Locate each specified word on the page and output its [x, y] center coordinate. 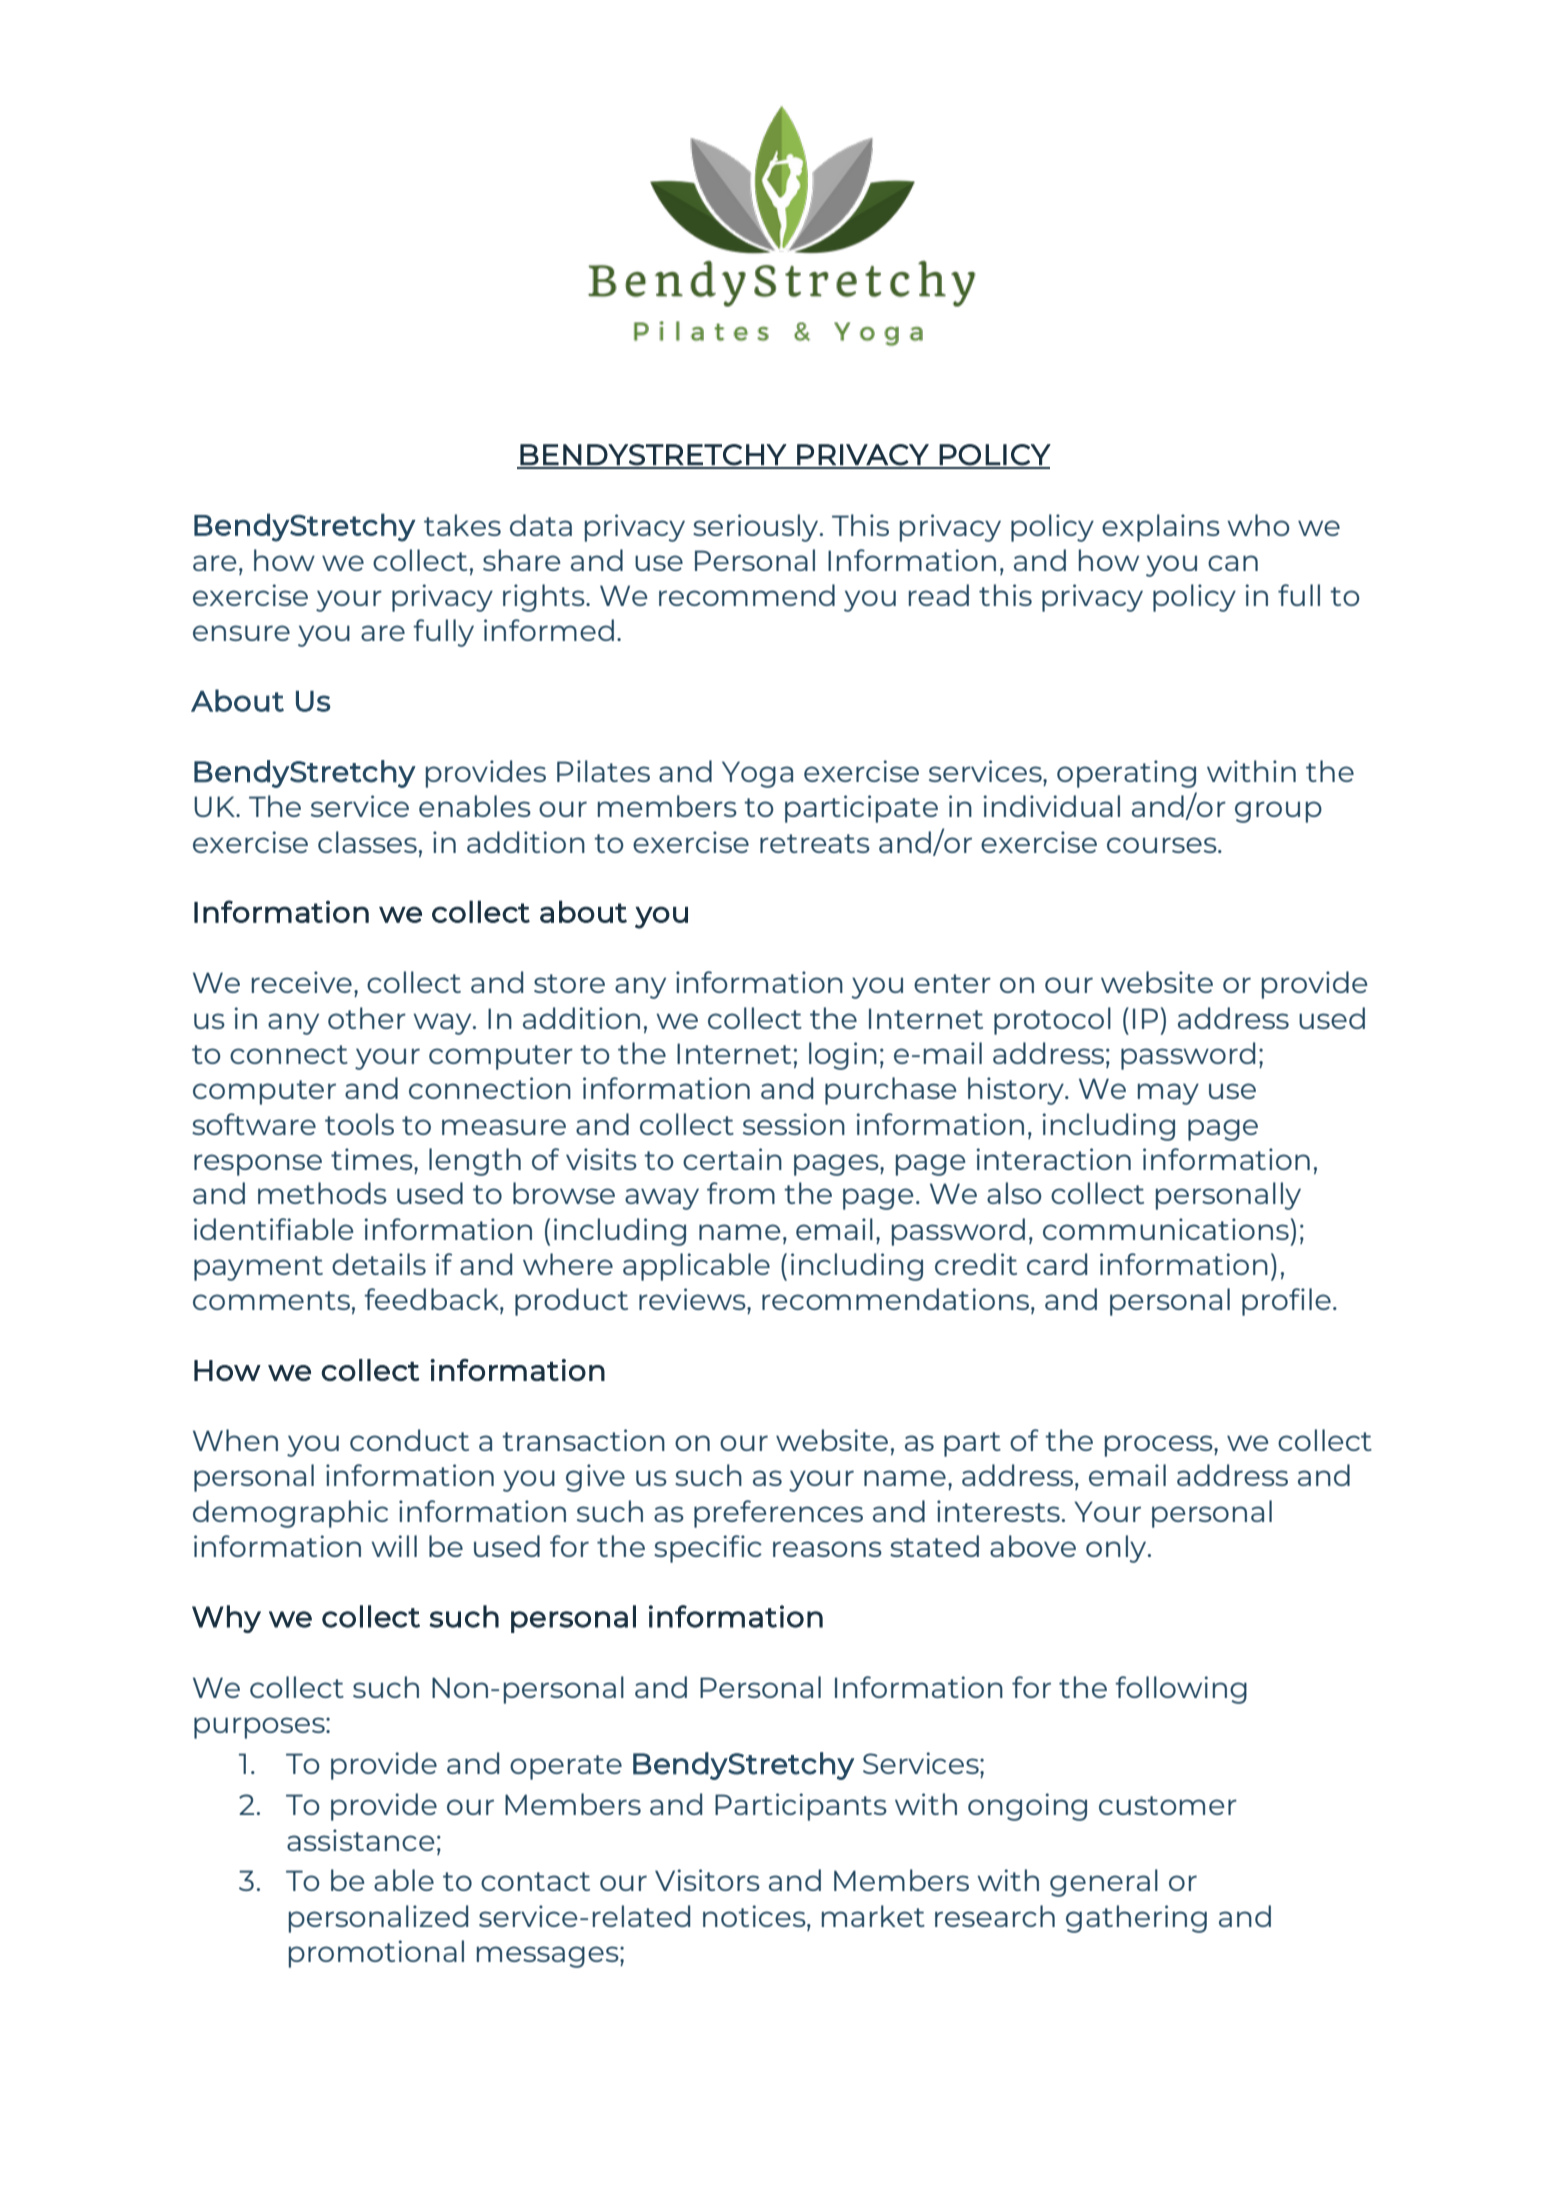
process [1160, 1446]
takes [462, 525]
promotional [376, 1954]
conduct [409, 1440]
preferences [778, 1514]
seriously [757, 528]
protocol [1052, 1021]
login [843, 1056]
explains [1161, 528]
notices [755, 1916]
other [367, 1018]
